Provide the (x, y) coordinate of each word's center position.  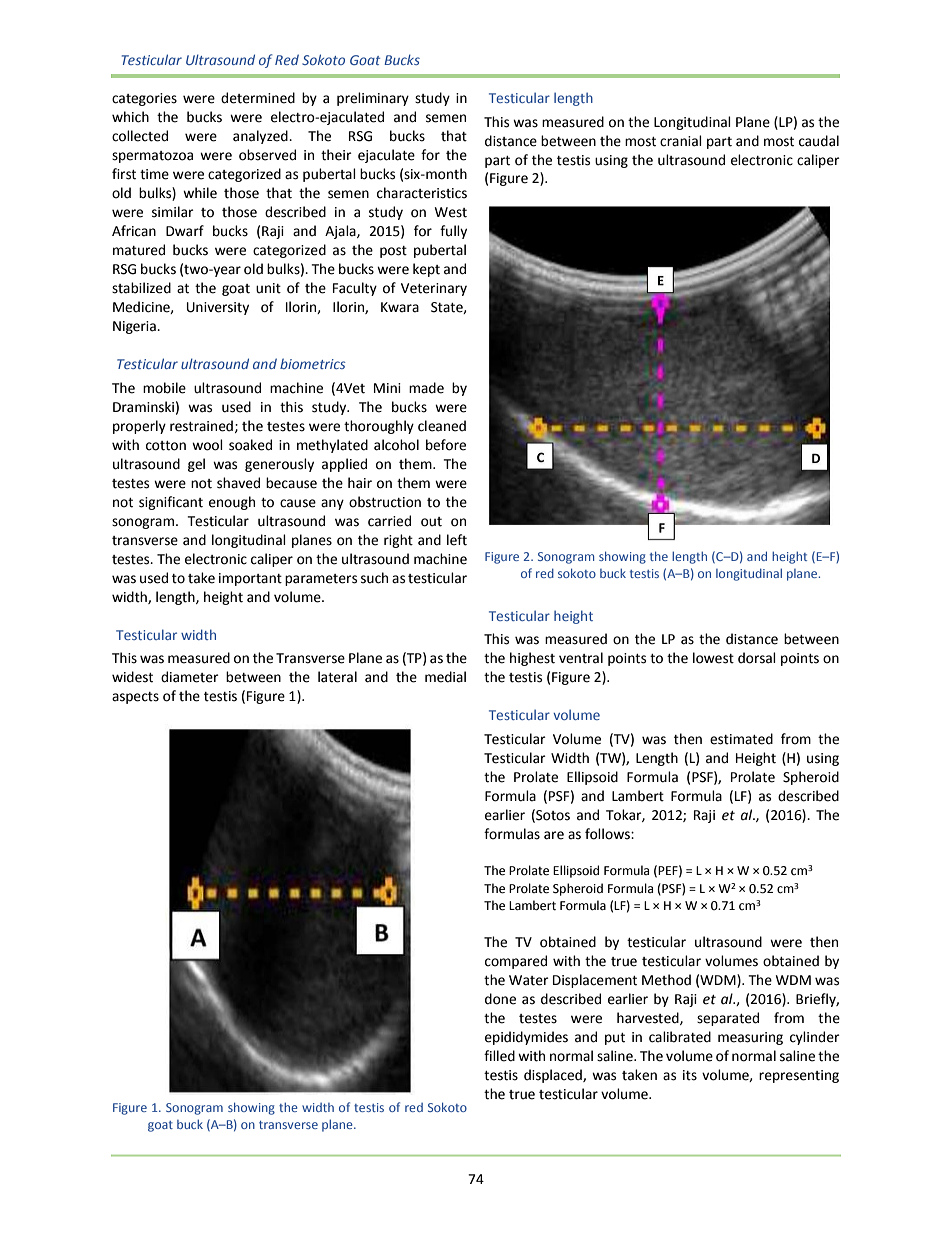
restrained (201, 426)
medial (445, 677)
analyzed (261, 137)
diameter (190, 677)
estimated (741, 739)
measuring (750, 1038)
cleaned (442, 426)
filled (499, 1056)
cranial (681, 141)
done (500, 999)
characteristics (422, 193)
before (446, 445)
